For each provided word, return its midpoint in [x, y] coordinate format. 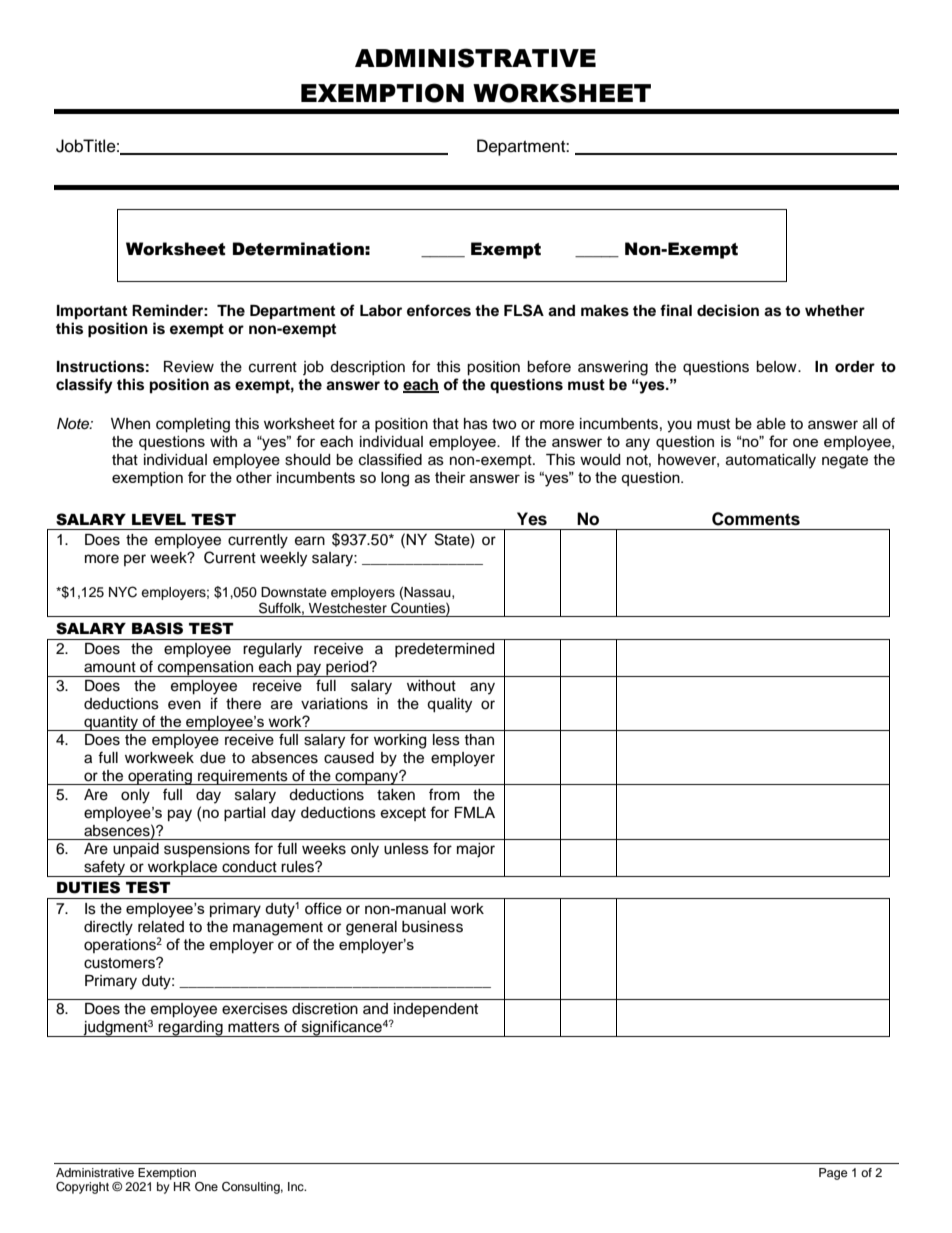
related [161, 927]
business [432, 927]
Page [833, 1174]
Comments [756, 519]
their [450, 477]
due [213, 758]
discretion [325, 1009]
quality [449, 705]
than [479, 739]
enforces [439, 310]
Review [189, 367]
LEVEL [159, 519]
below [777, 367]
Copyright [82, 1188]
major [476, 850]
